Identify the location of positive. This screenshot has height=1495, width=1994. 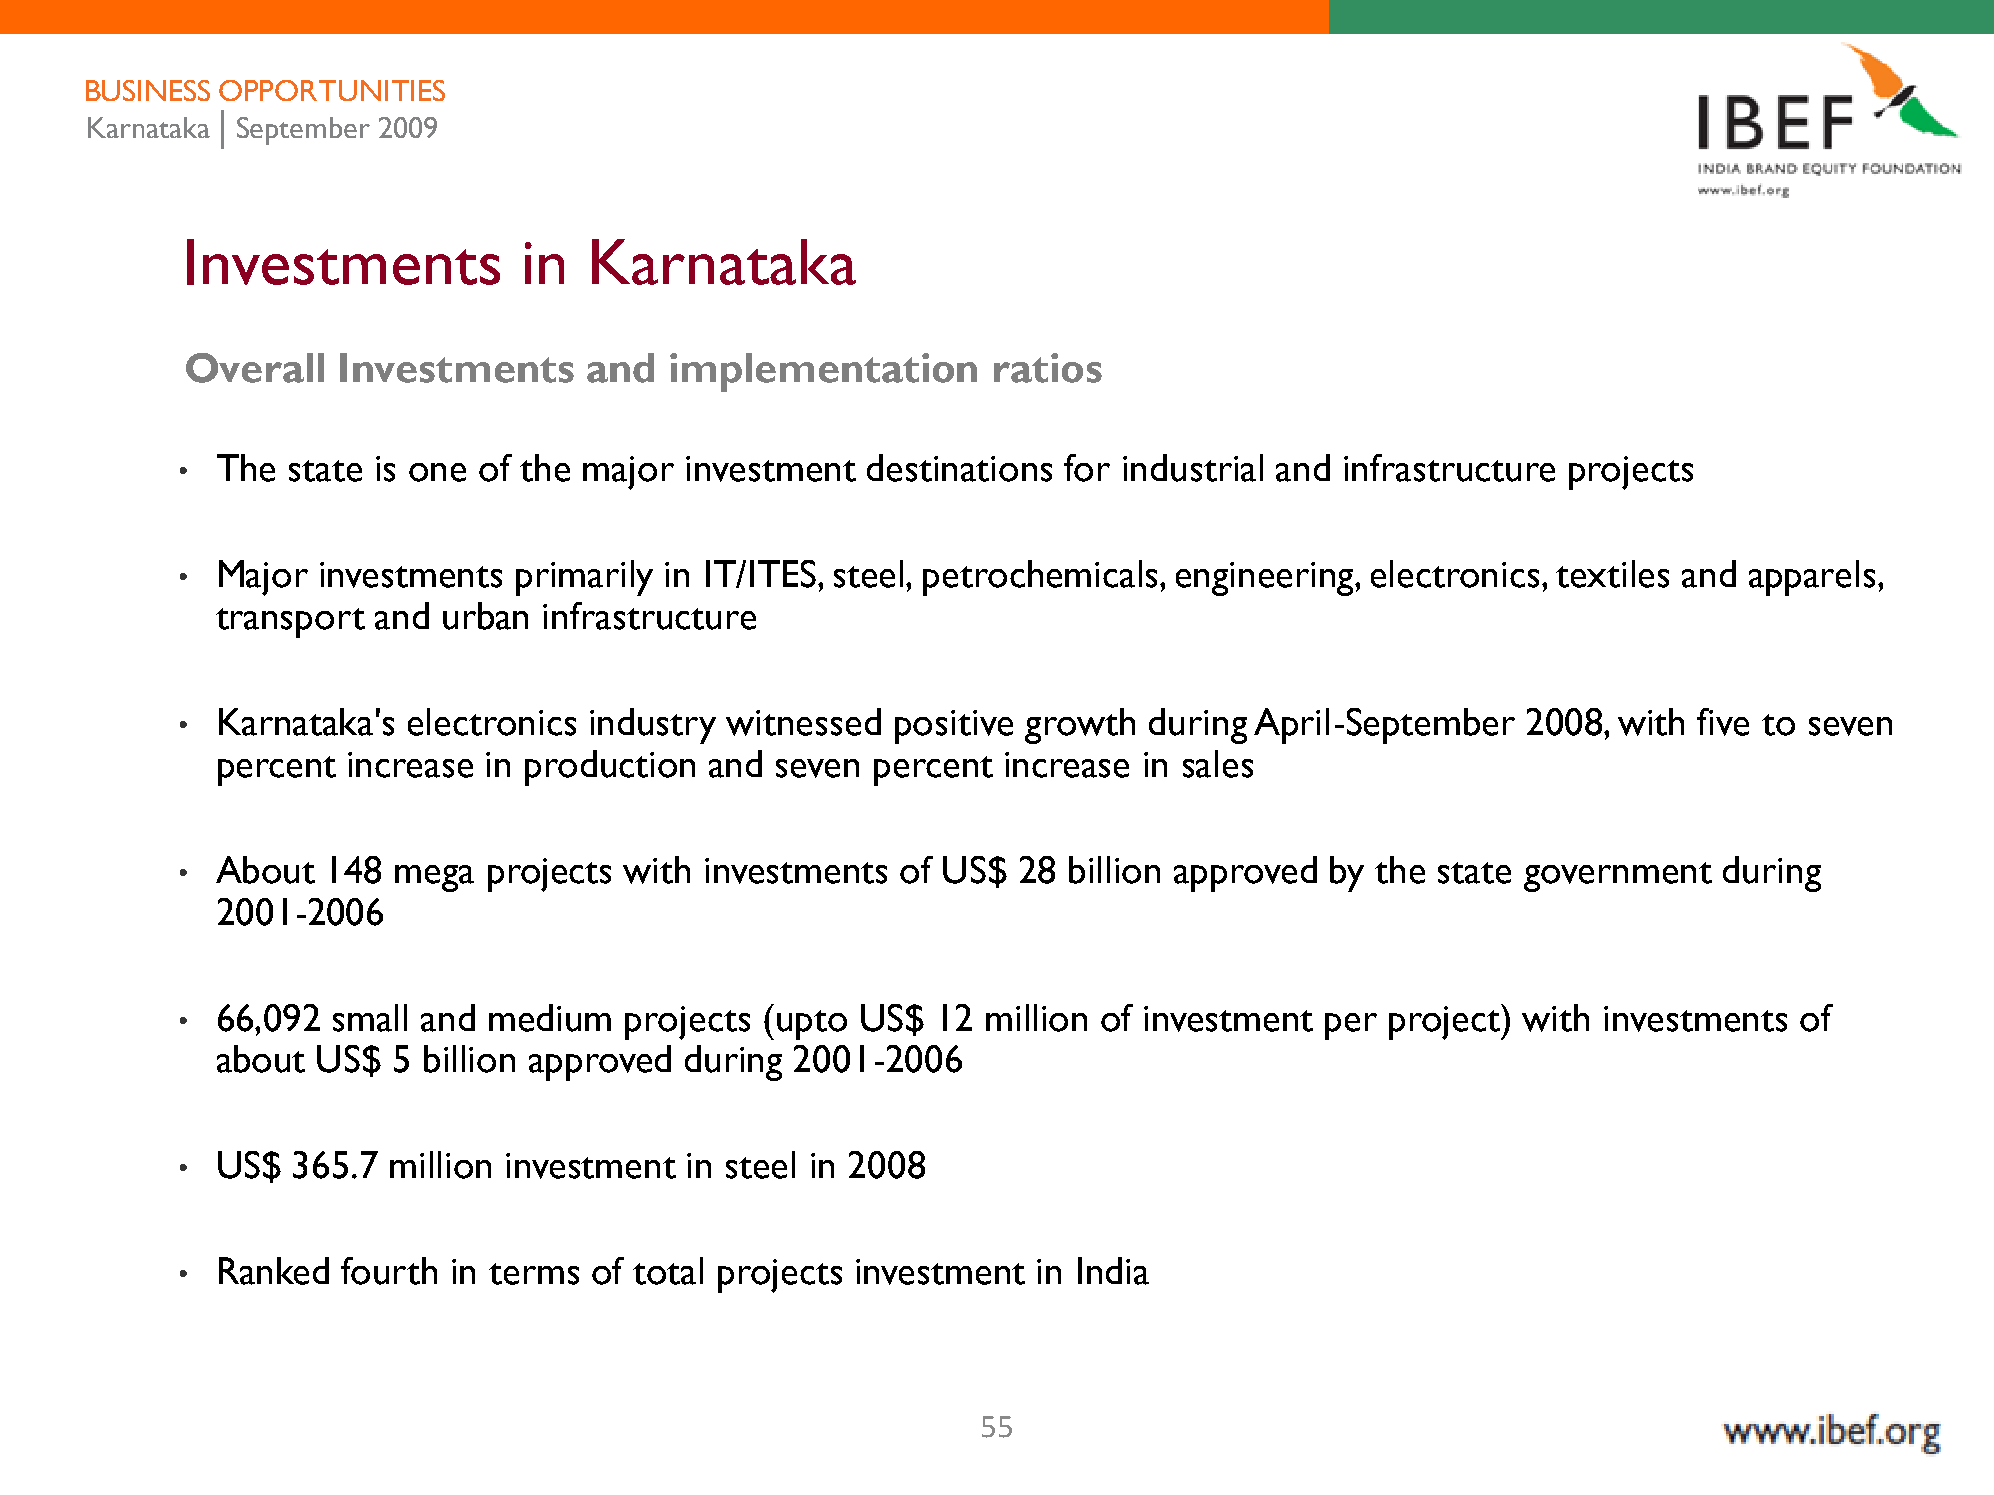
(954, 727).
